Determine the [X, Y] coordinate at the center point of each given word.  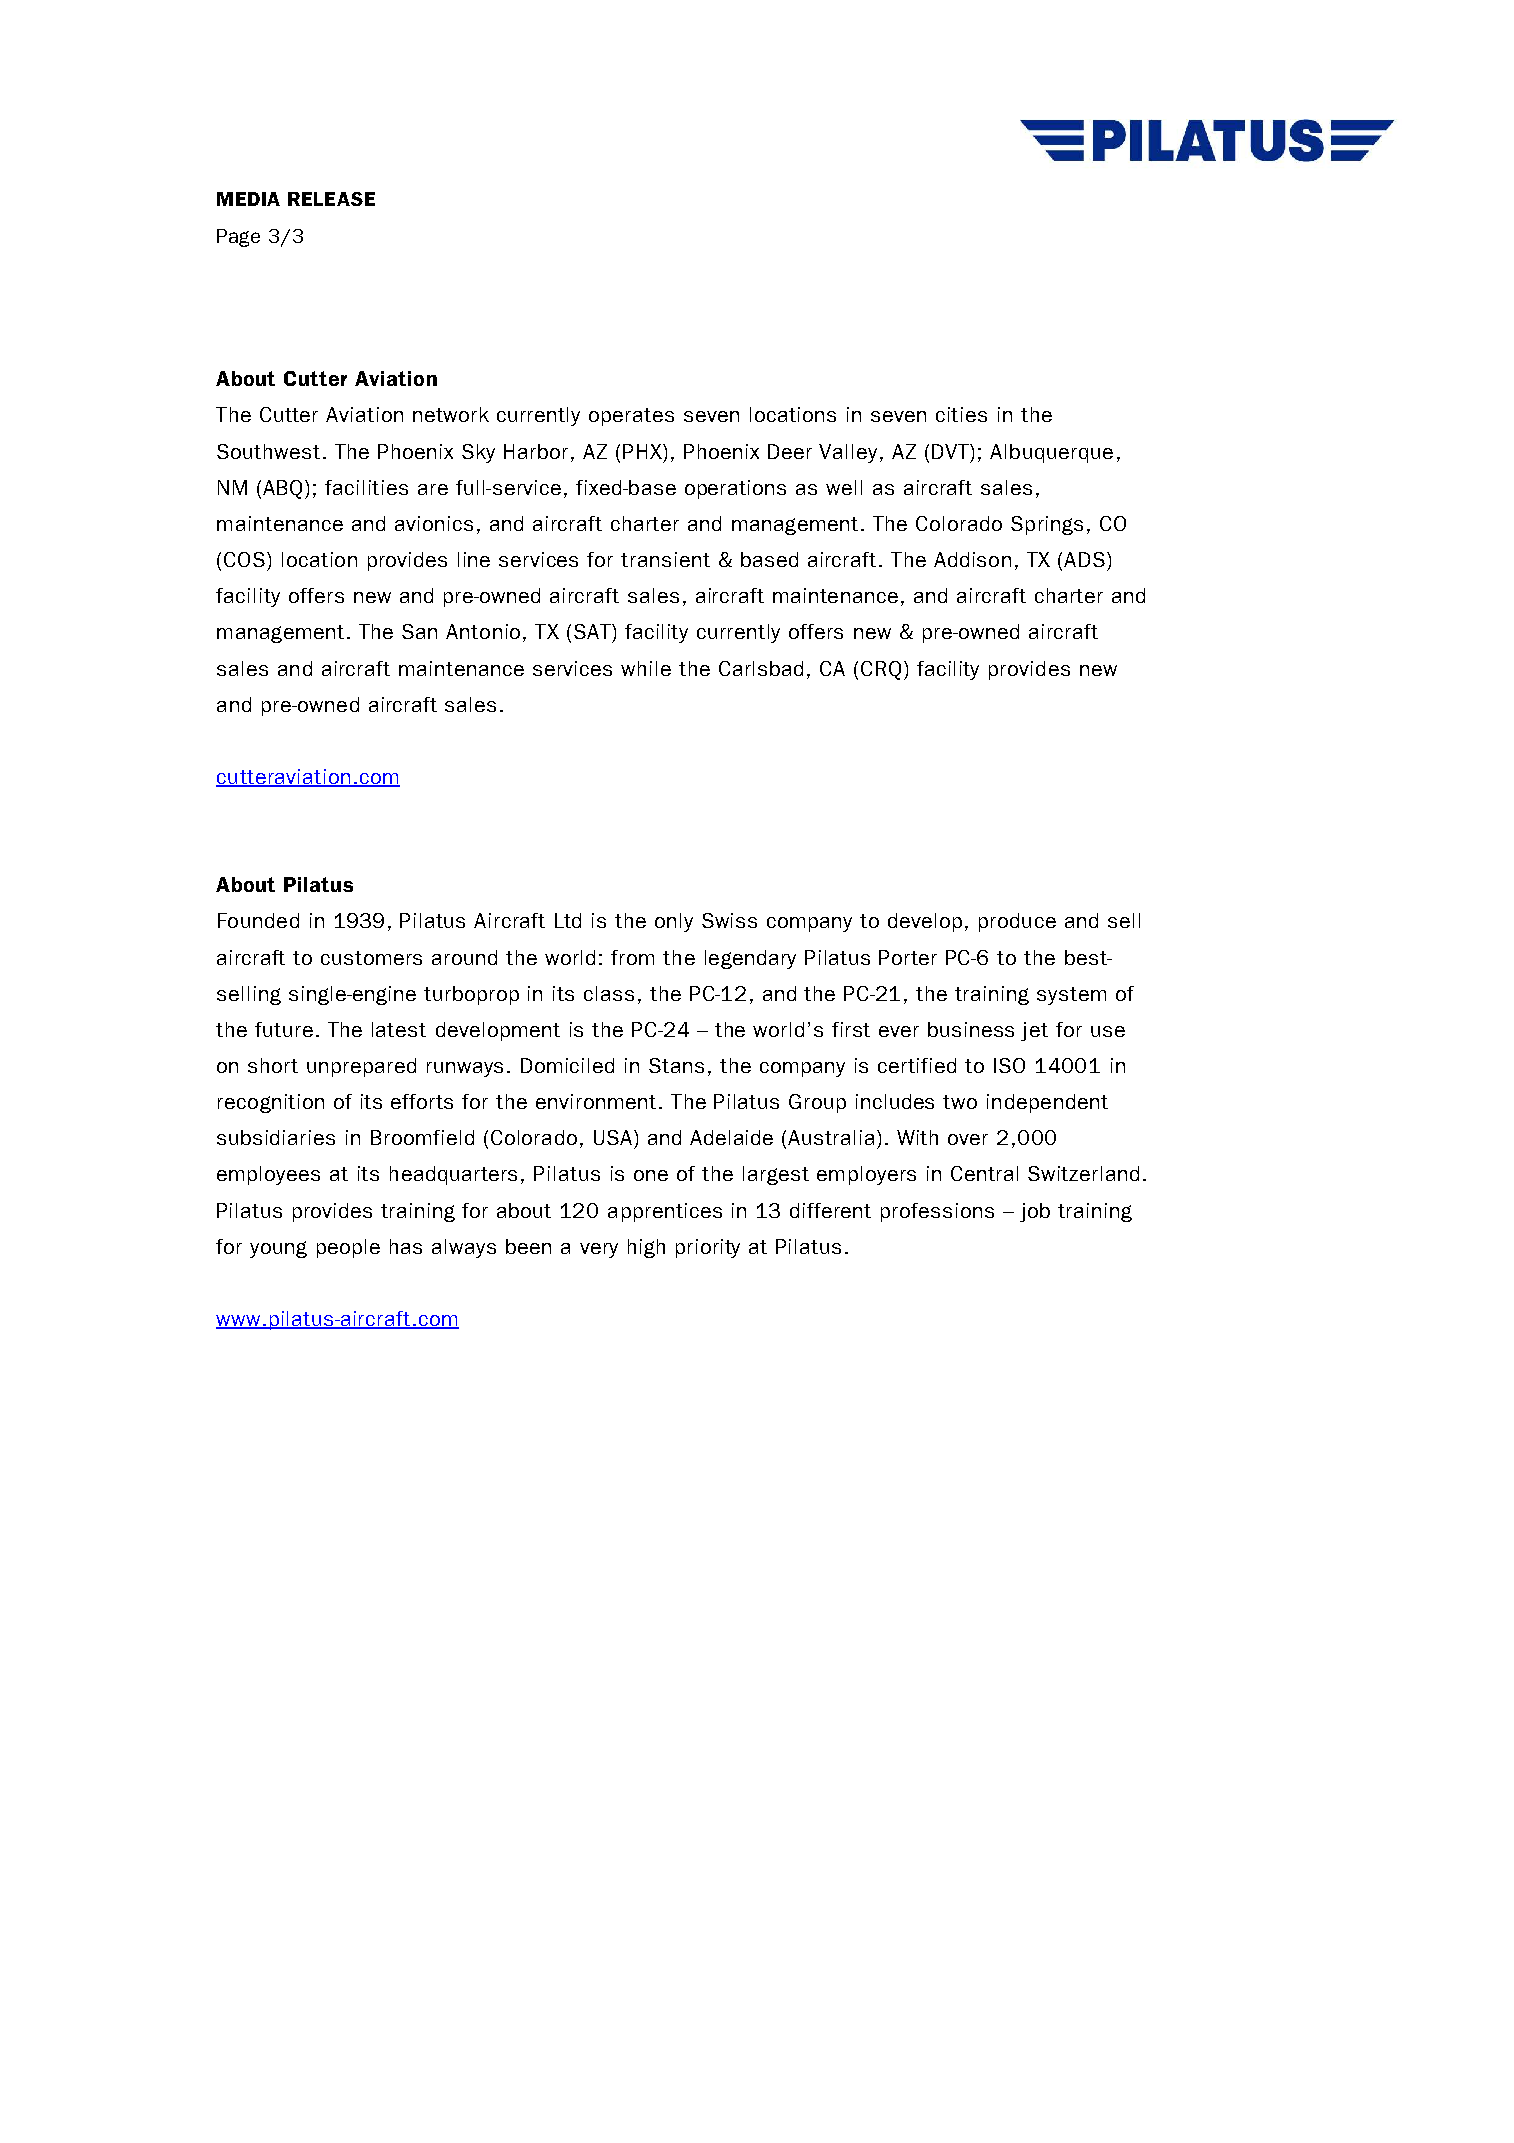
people [348, 1248]
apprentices [665, 1212]
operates [631, 417]
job [1035, 1212]
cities [961, 414]
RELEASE [331, 199]
